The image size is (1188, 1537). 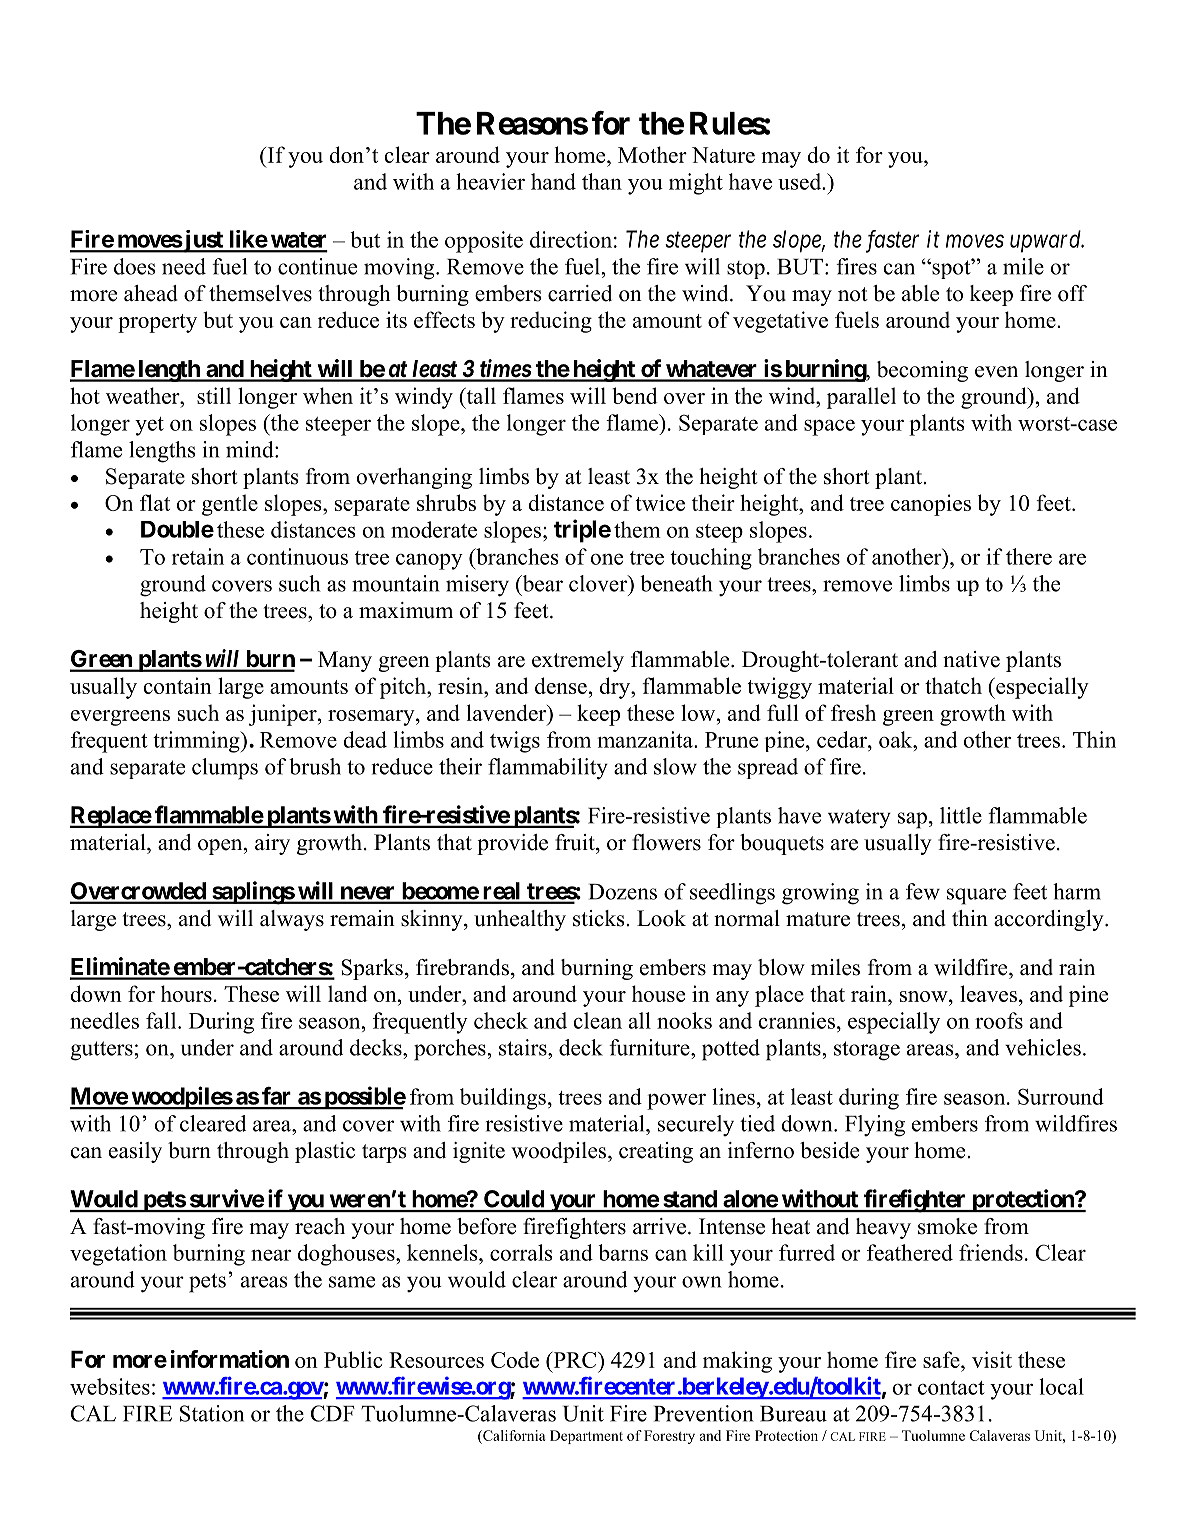 I want to click on Department, so click(x=586, y=1437).
